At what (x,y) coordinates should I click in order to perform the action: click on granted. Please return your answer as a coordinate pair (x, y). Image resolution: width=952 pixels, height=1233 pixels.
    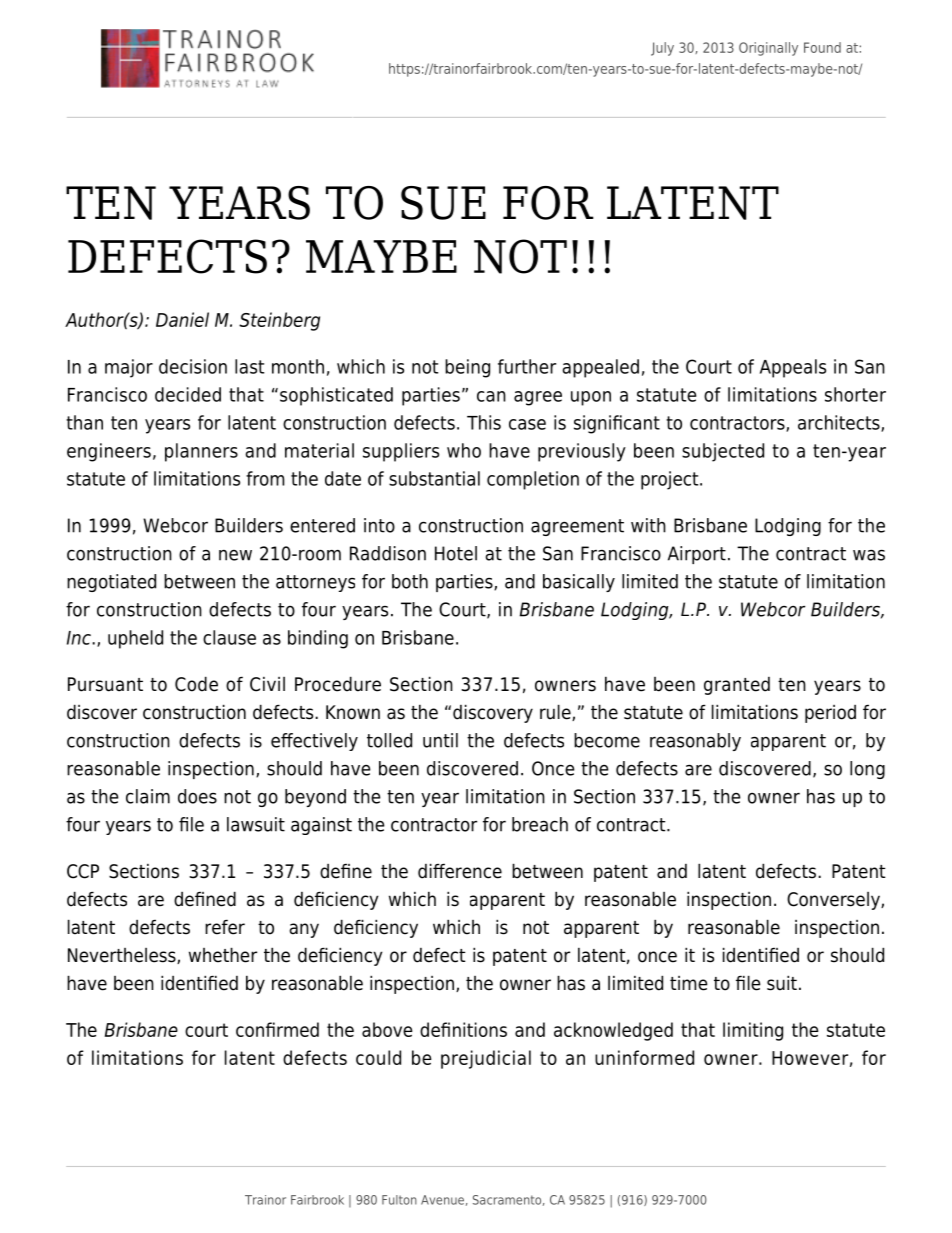
    Looking at the image, I should click on (737, 686).
